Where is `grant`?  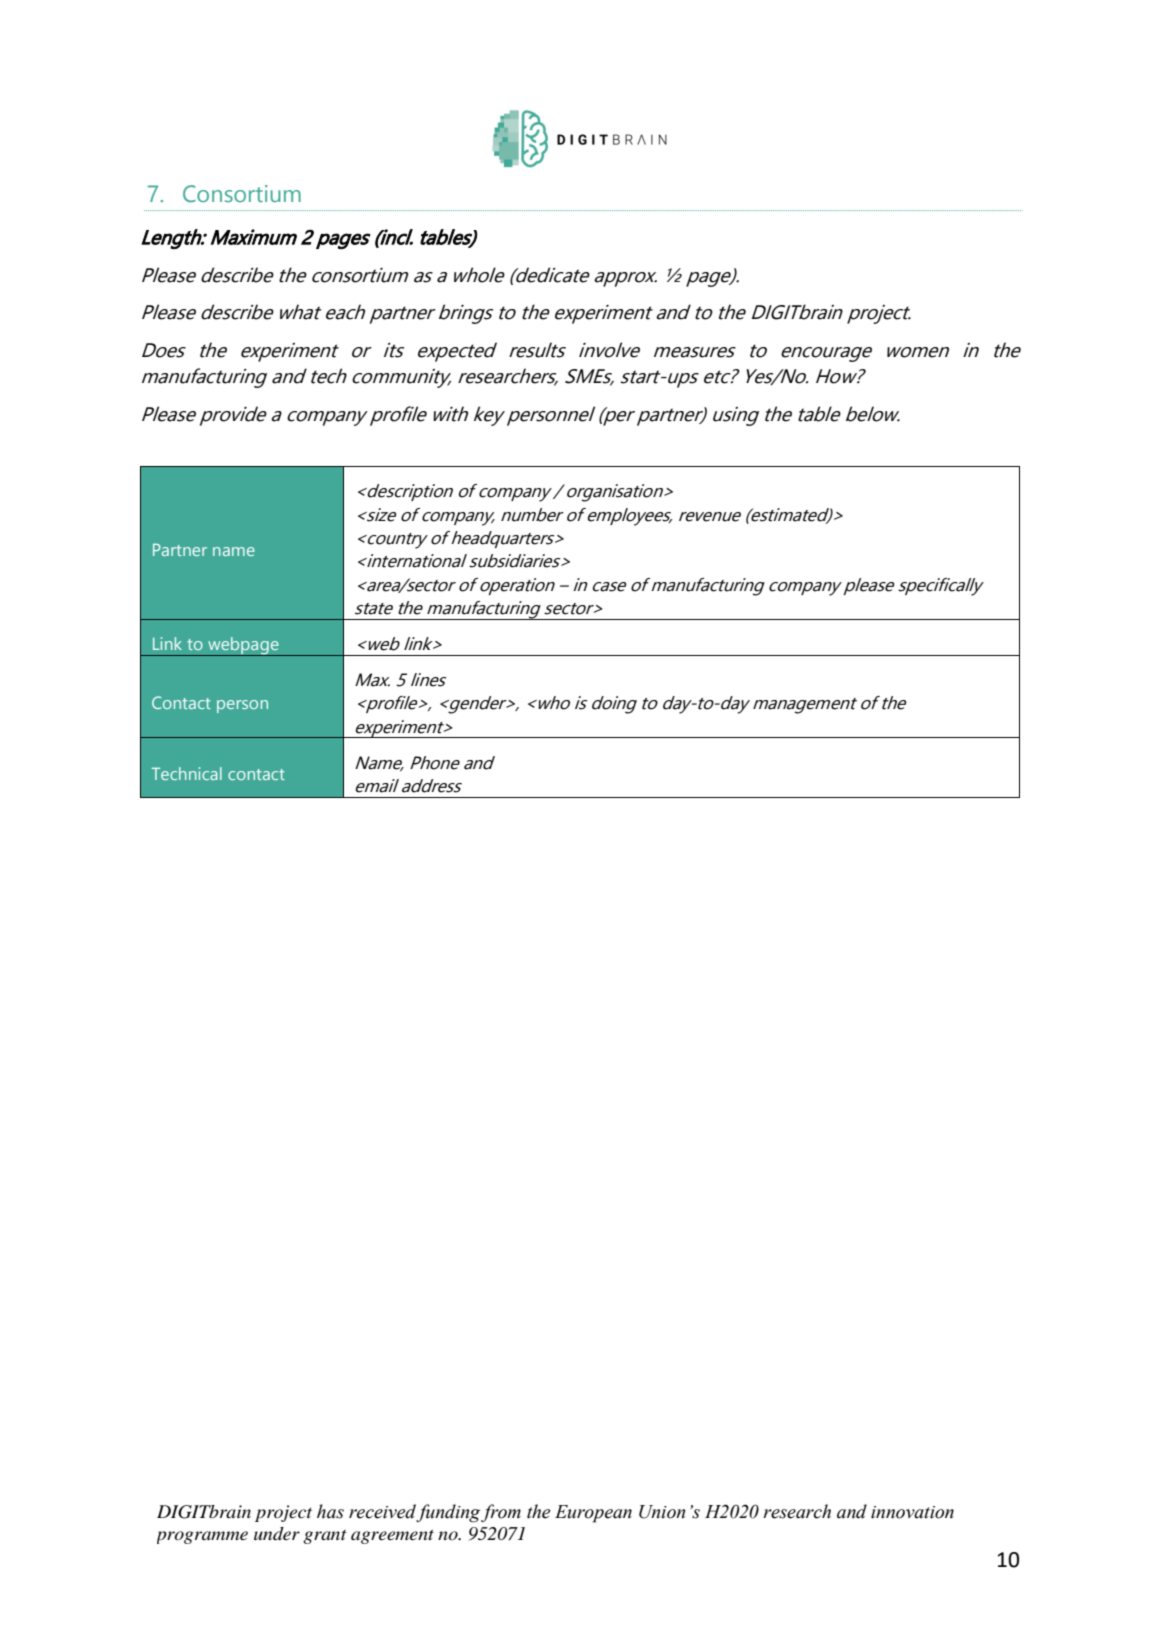 grant is located at coordinates (325, 1537).
